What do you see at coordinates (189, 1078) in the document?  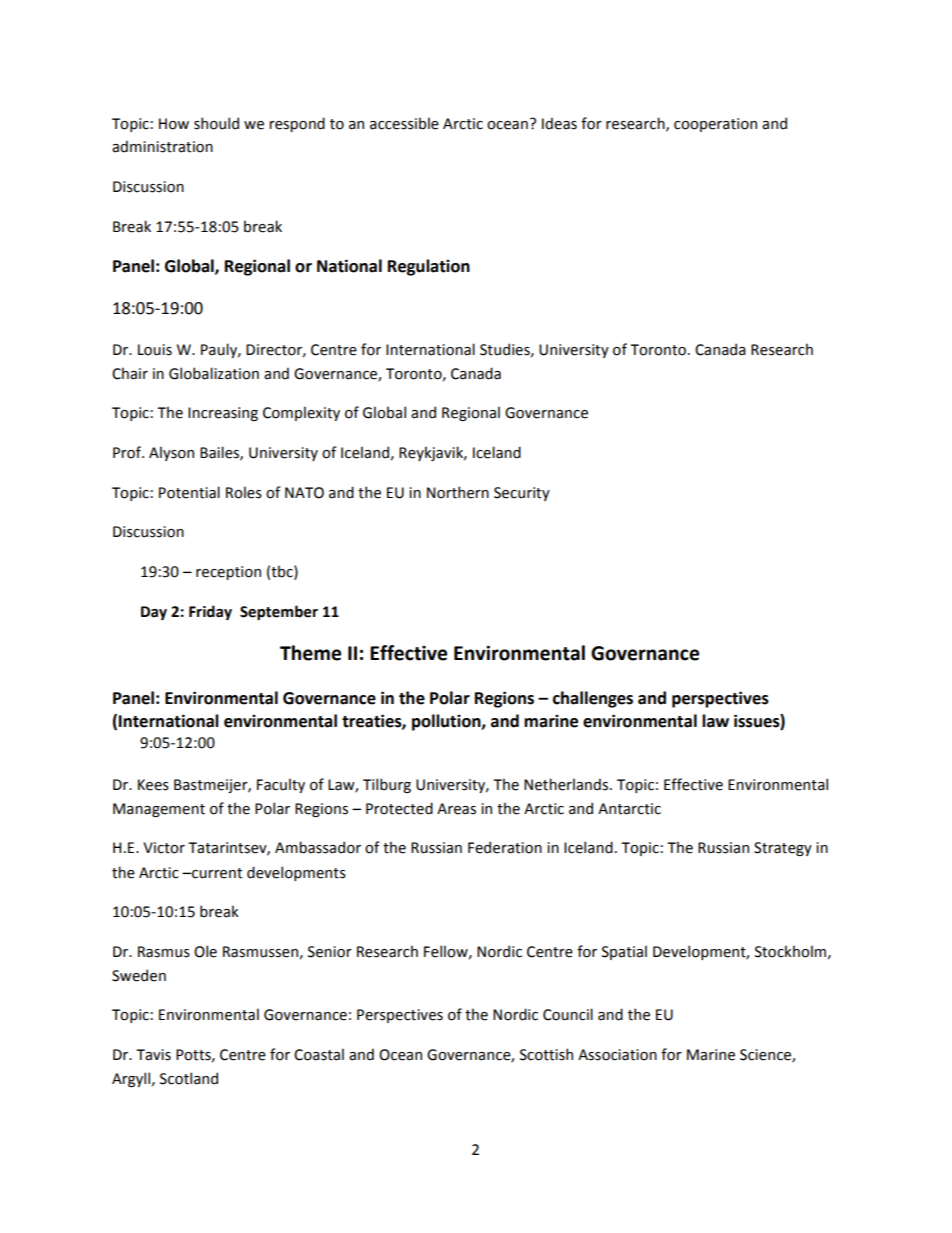 I see `Scotland` at bounding box center [189, 1078].
